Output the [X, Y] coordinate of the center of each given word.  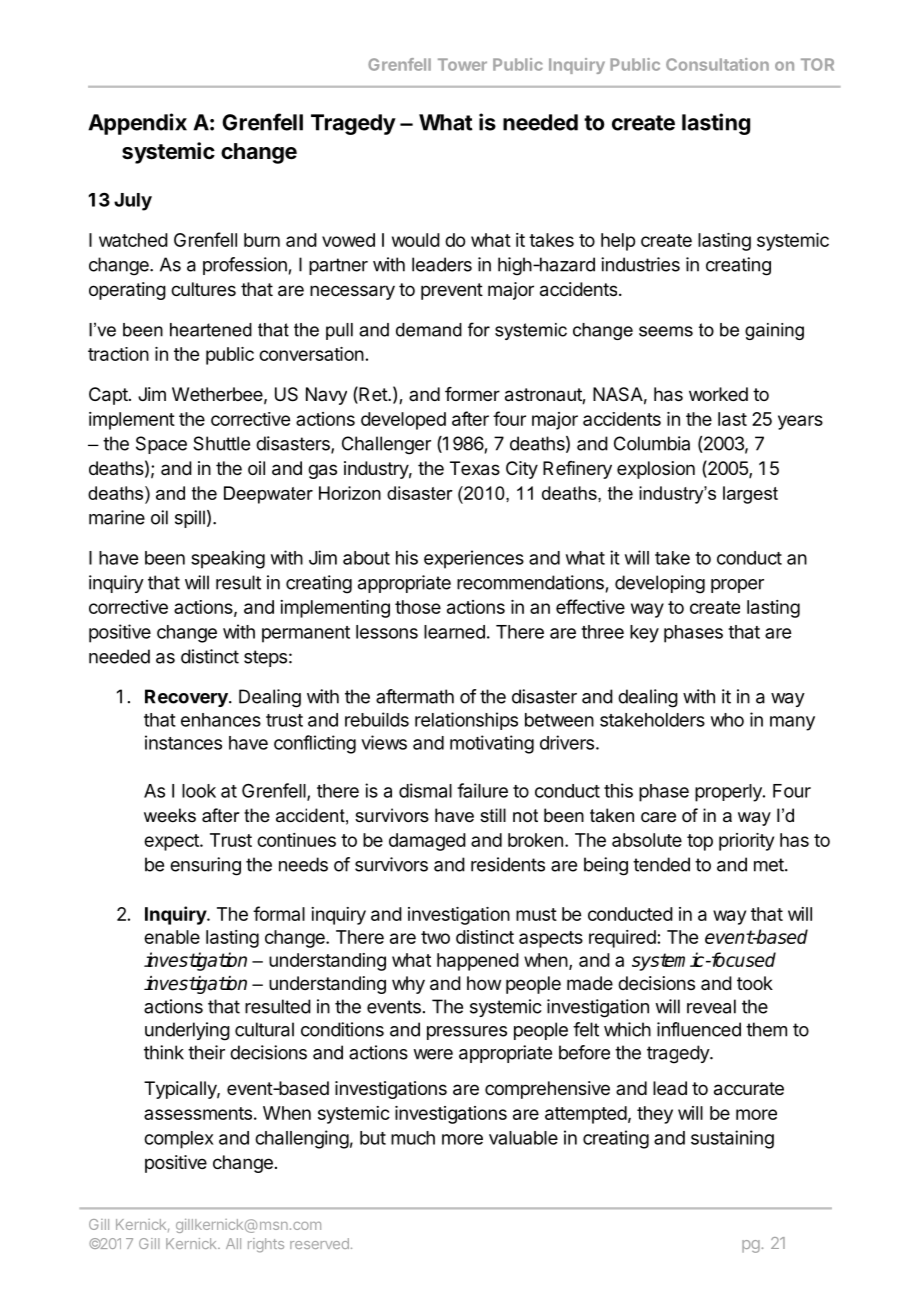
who [727, 720]
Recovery [187, 698]
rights [266, 1245]
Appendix [137, 124]
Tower [462, 64]
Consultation [717, 64]
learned [454, 632]
